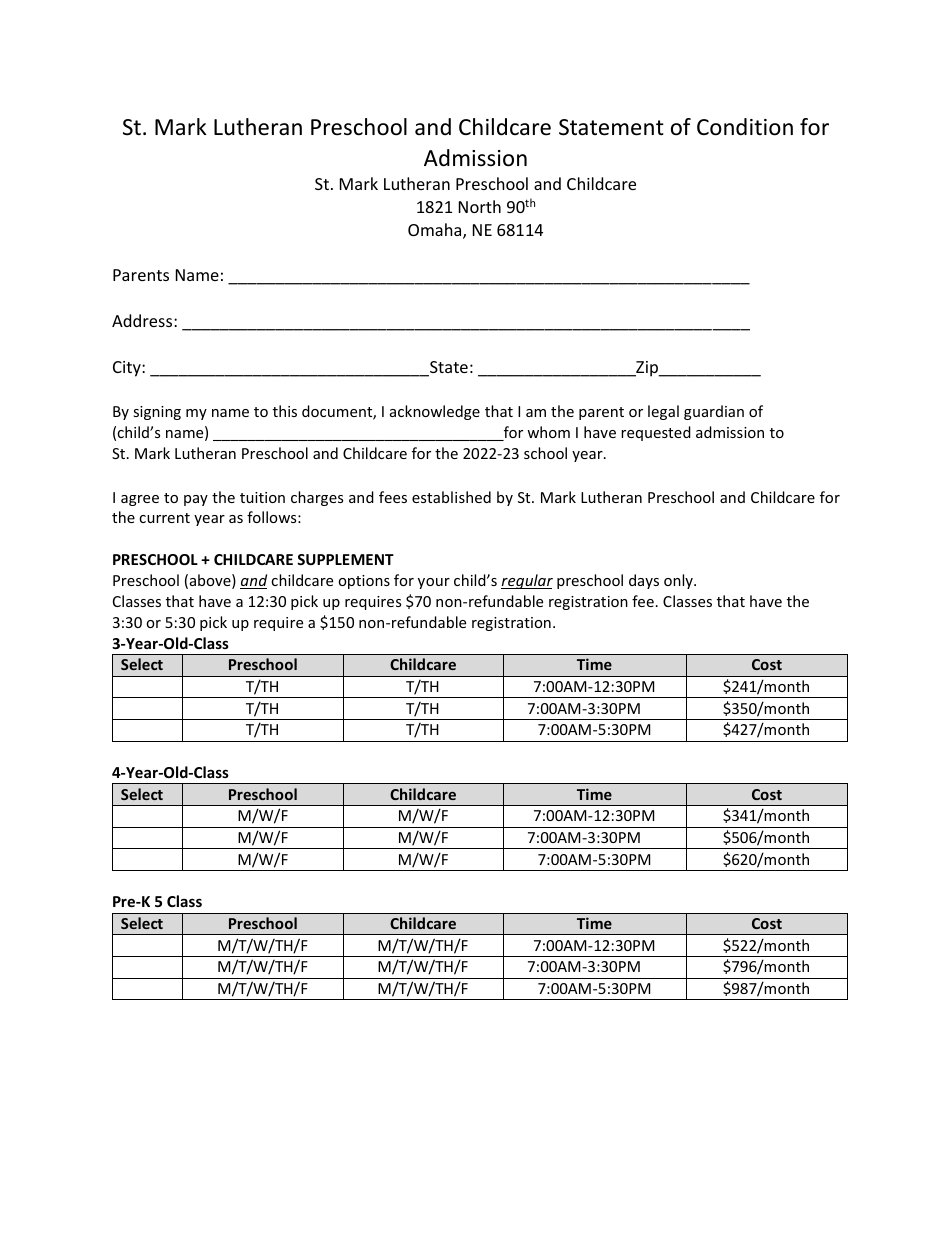  Describe the element at coordinates (480, 206) in the screenshot. I see `North` at that location.
